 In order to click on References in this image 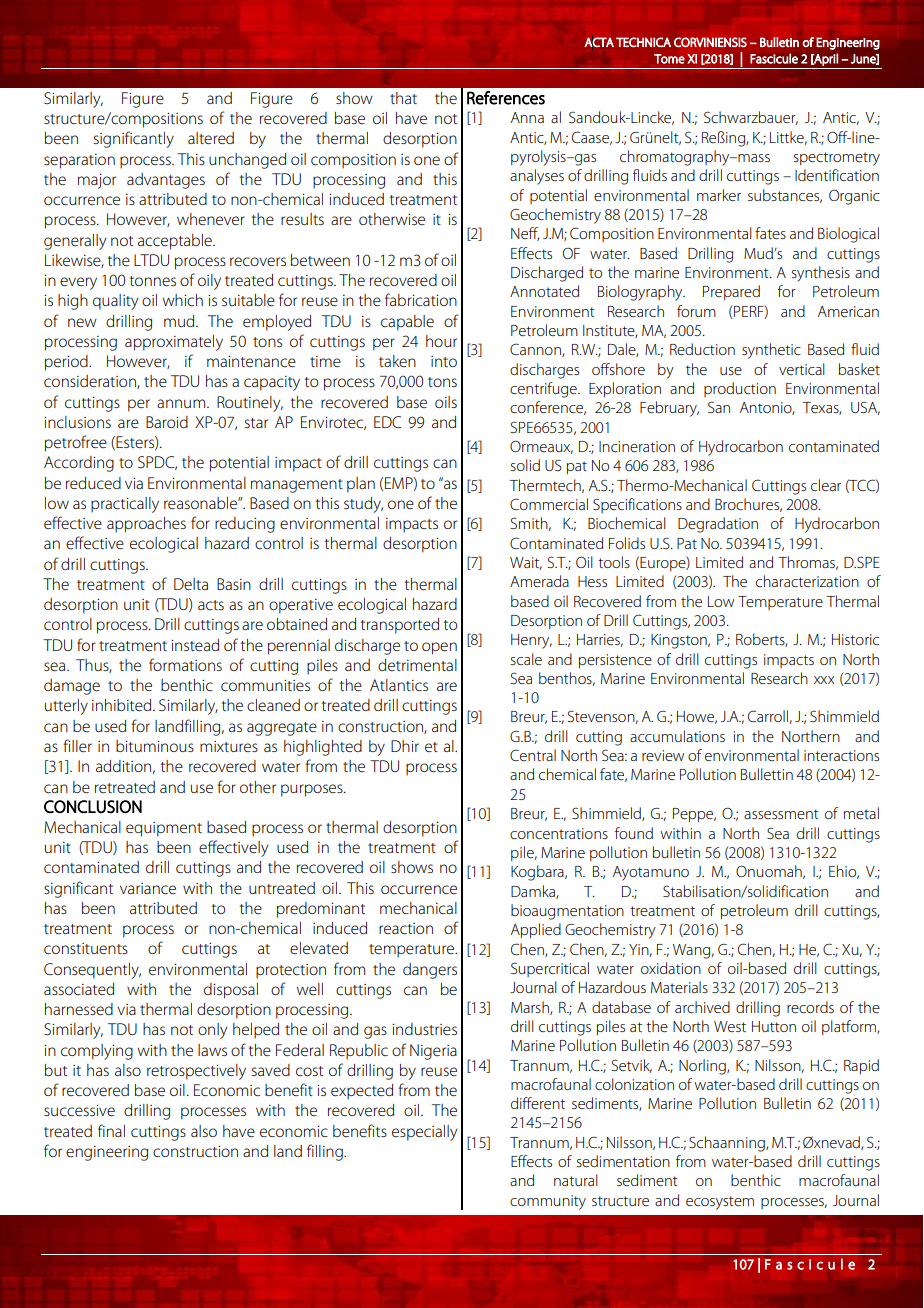, I will do `click(506, 98)`.
